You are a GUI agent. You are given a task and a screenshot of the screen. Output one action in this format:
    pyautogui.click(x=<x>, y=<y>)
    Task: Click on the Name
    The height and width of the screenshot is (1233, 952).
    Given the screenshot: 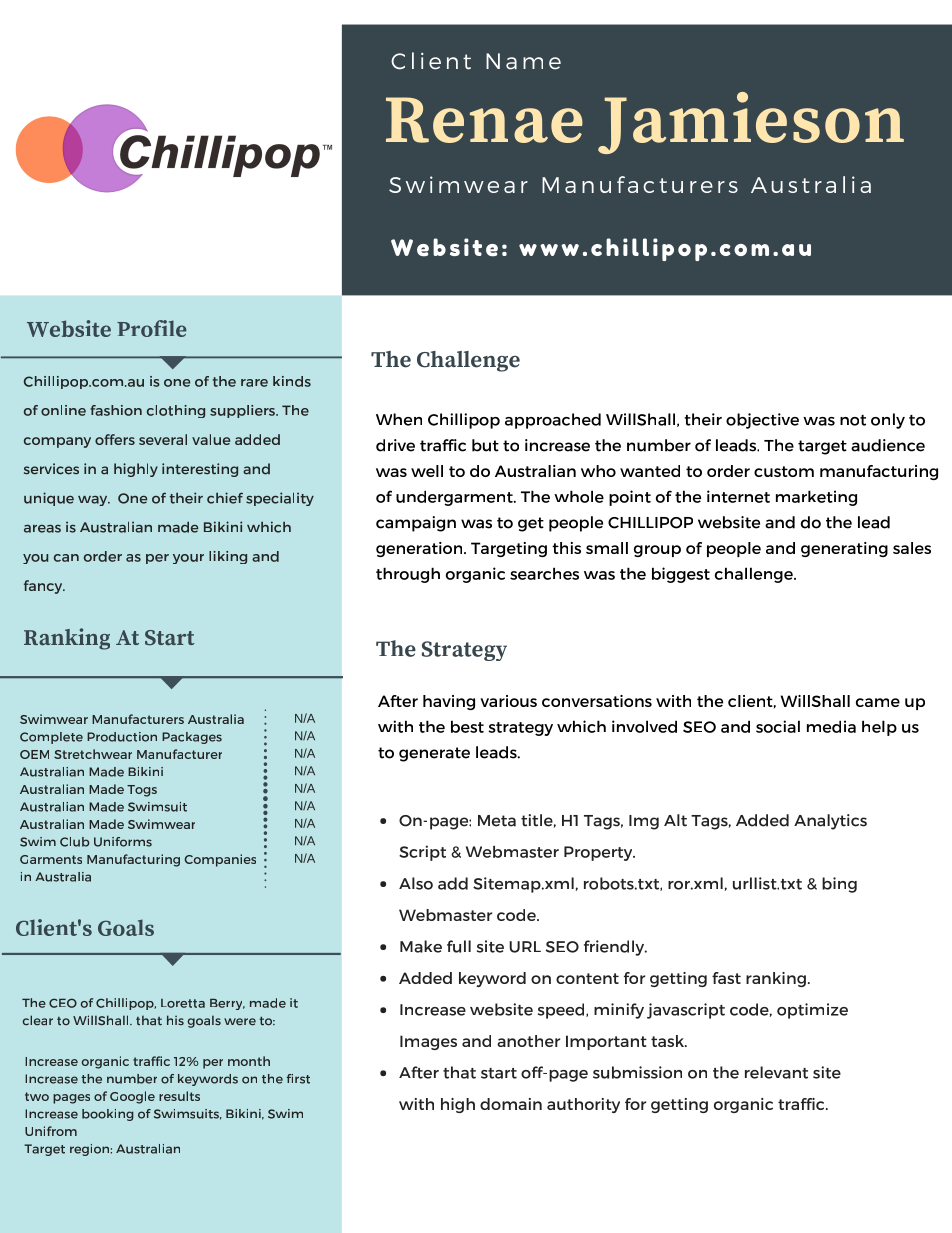 What is the action you would take?
    pyautogui.click(x=523, y=61)
